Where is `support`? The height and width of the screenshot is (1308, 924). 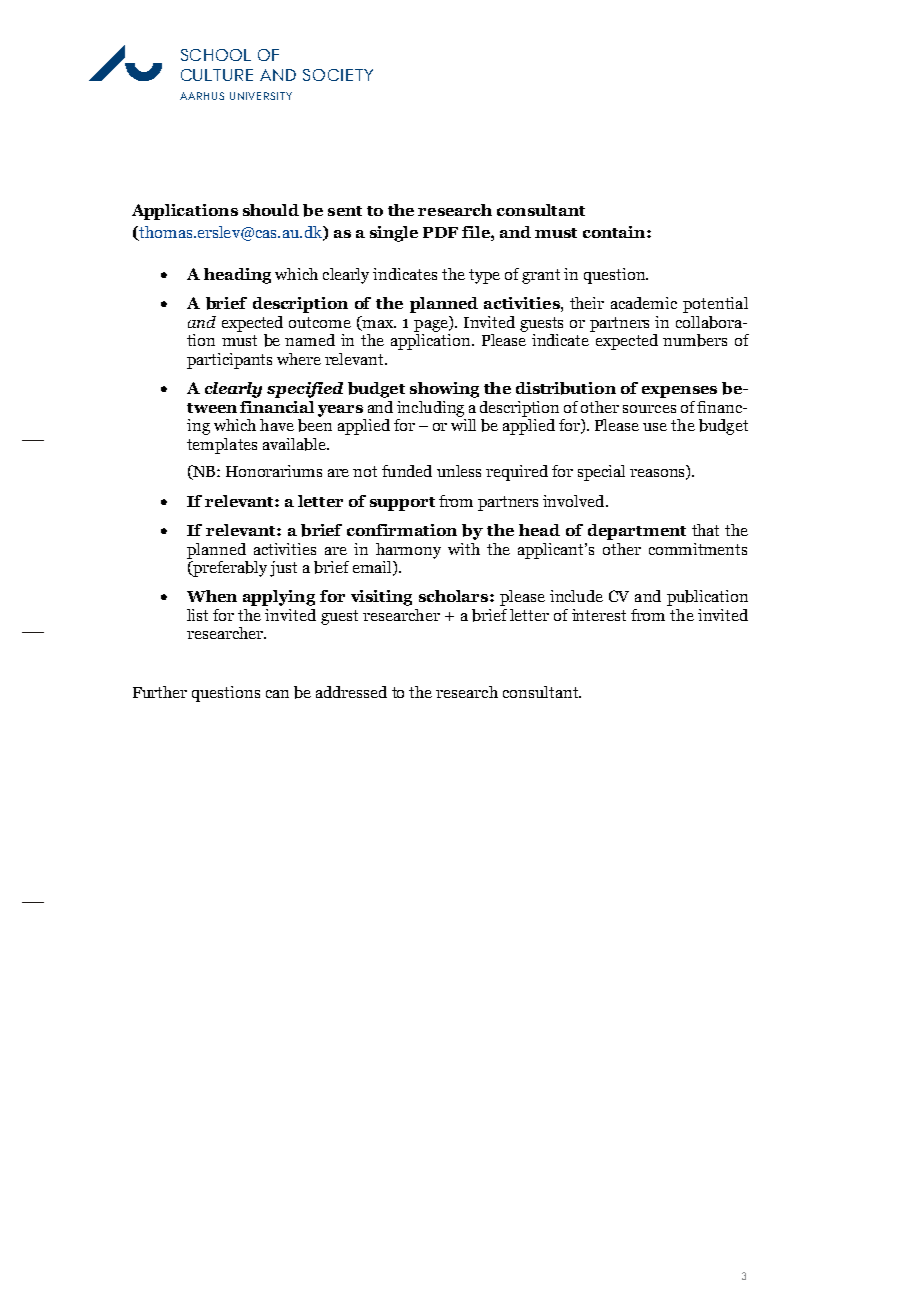
support is located at coordinates (402, 504).
